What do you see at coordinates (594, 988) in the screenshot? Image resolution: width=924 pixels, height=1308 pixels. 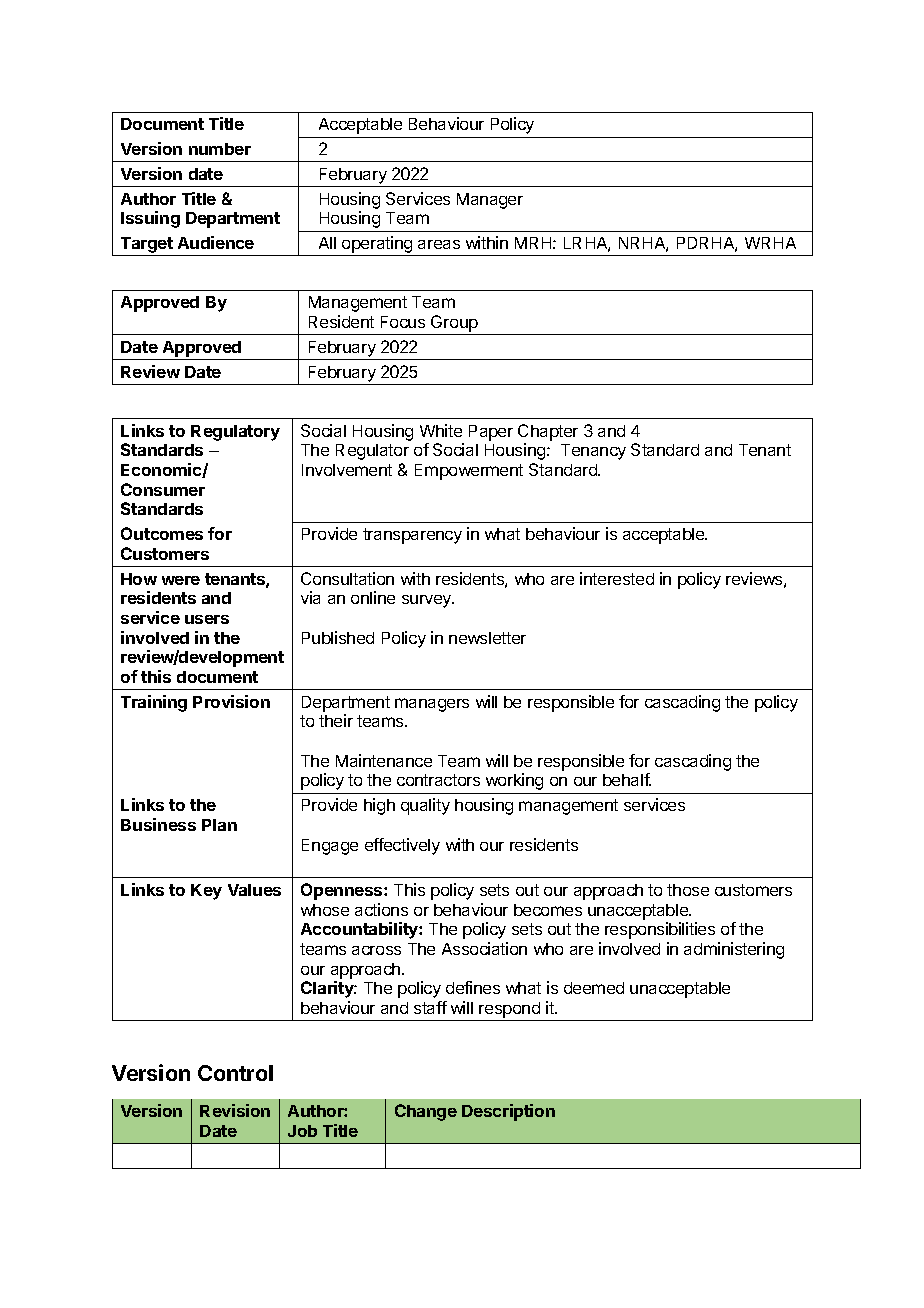 I see `deemed` at bounding box center [594, 988].
